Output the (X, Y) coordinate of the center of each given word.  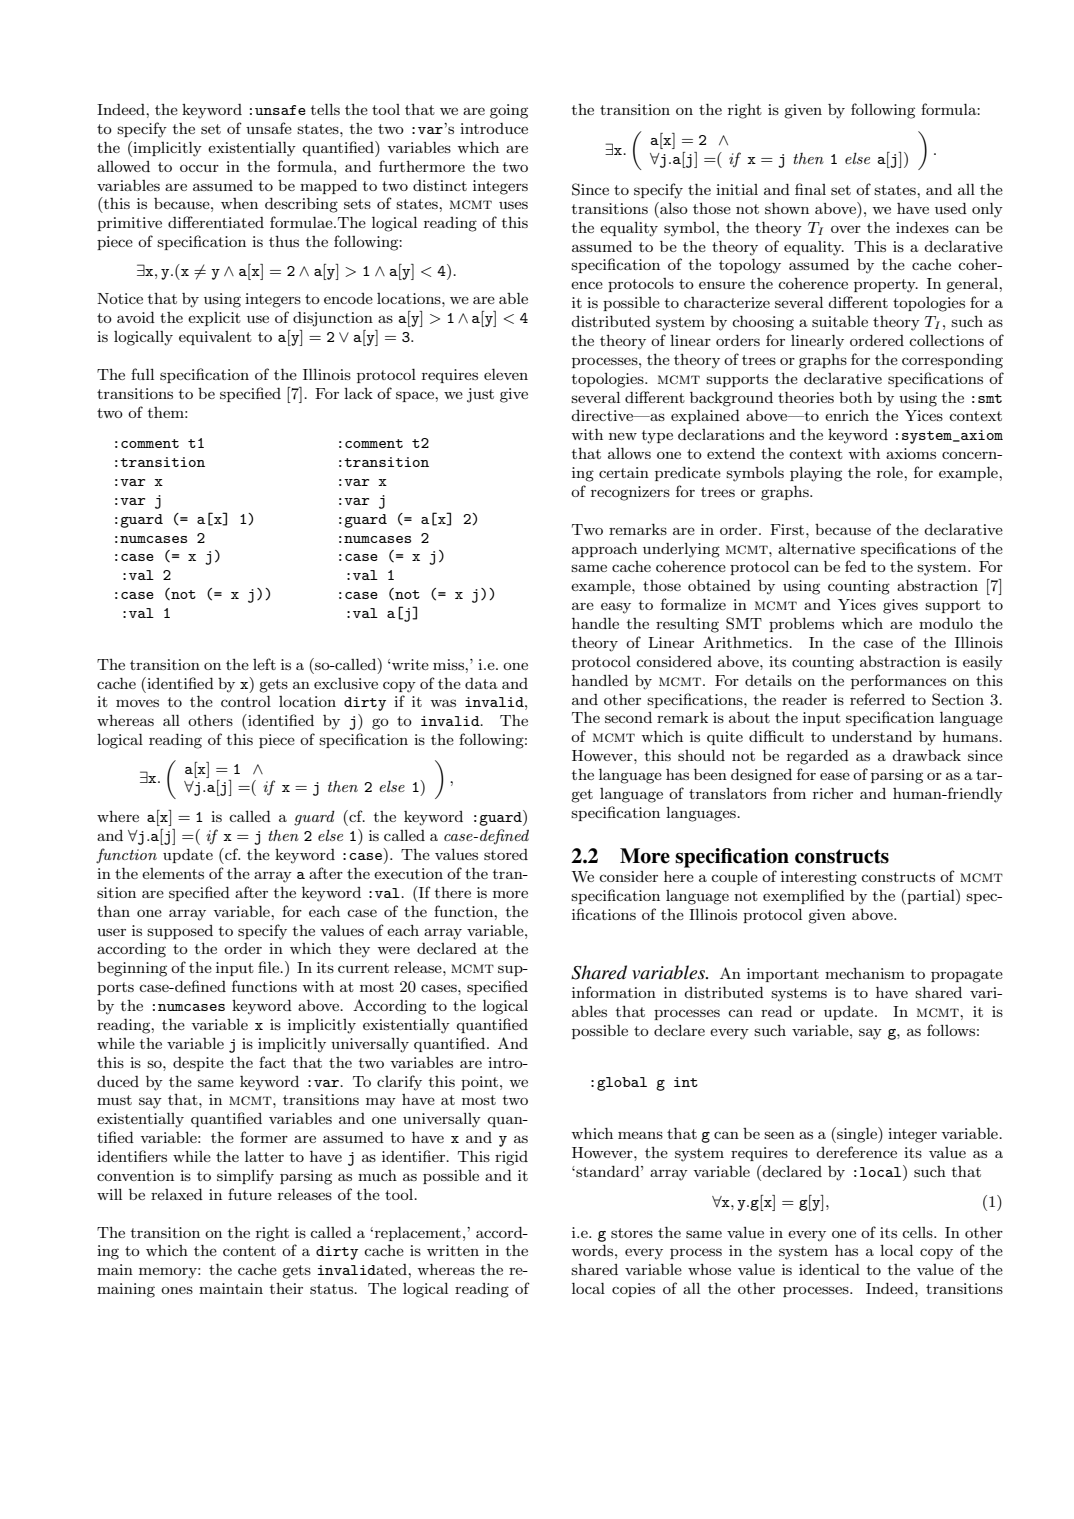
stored (506, 854)
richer (833, 793)
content (249, 1251)
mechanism (865, 973)
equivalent (215, 338)
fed (855, 566)
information (614, 992)
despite (198, 1064)
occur (199, 168)
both (855, 397)
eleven (506, 374)
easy (616, 608)
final (810, 189)
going (509, 111)
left (264, 664)
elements (173, 873)
